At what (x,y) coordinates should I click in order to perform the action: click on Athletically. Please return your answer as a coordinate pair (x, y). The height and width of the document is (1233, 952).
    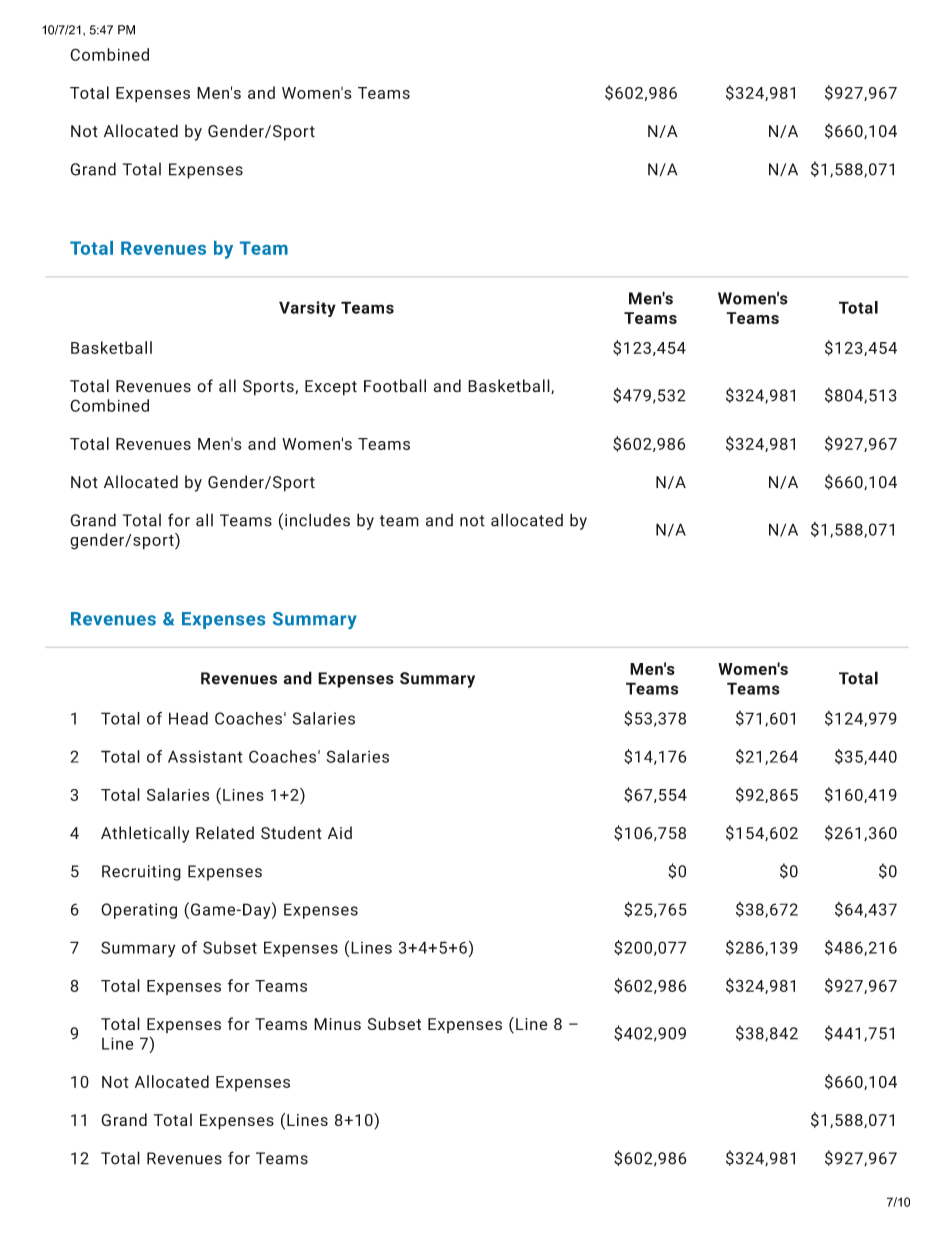
    Looking at the image, I should click on (145, 834).
